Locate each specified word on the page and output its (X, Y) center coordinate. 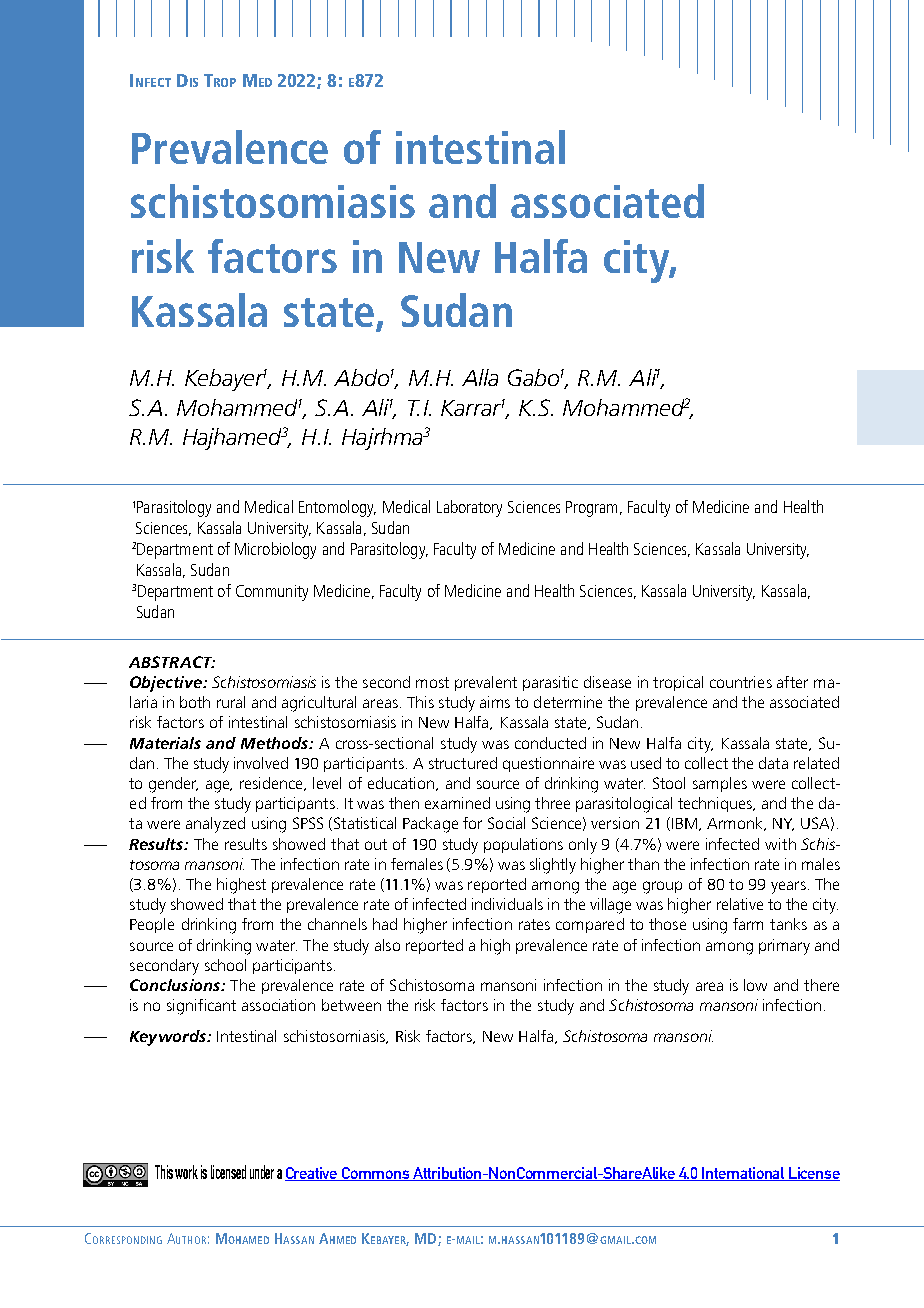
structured (463, 763)
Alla (480, 377)
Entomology (337, 508)
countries (741, 682)
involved (261, 763)
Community (272, 593)
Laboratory (469, 508)
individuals (507, 904)
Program (591, 509)
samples (720, 784)
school (225, 965)
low (755, 985)
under (262, 1172)
